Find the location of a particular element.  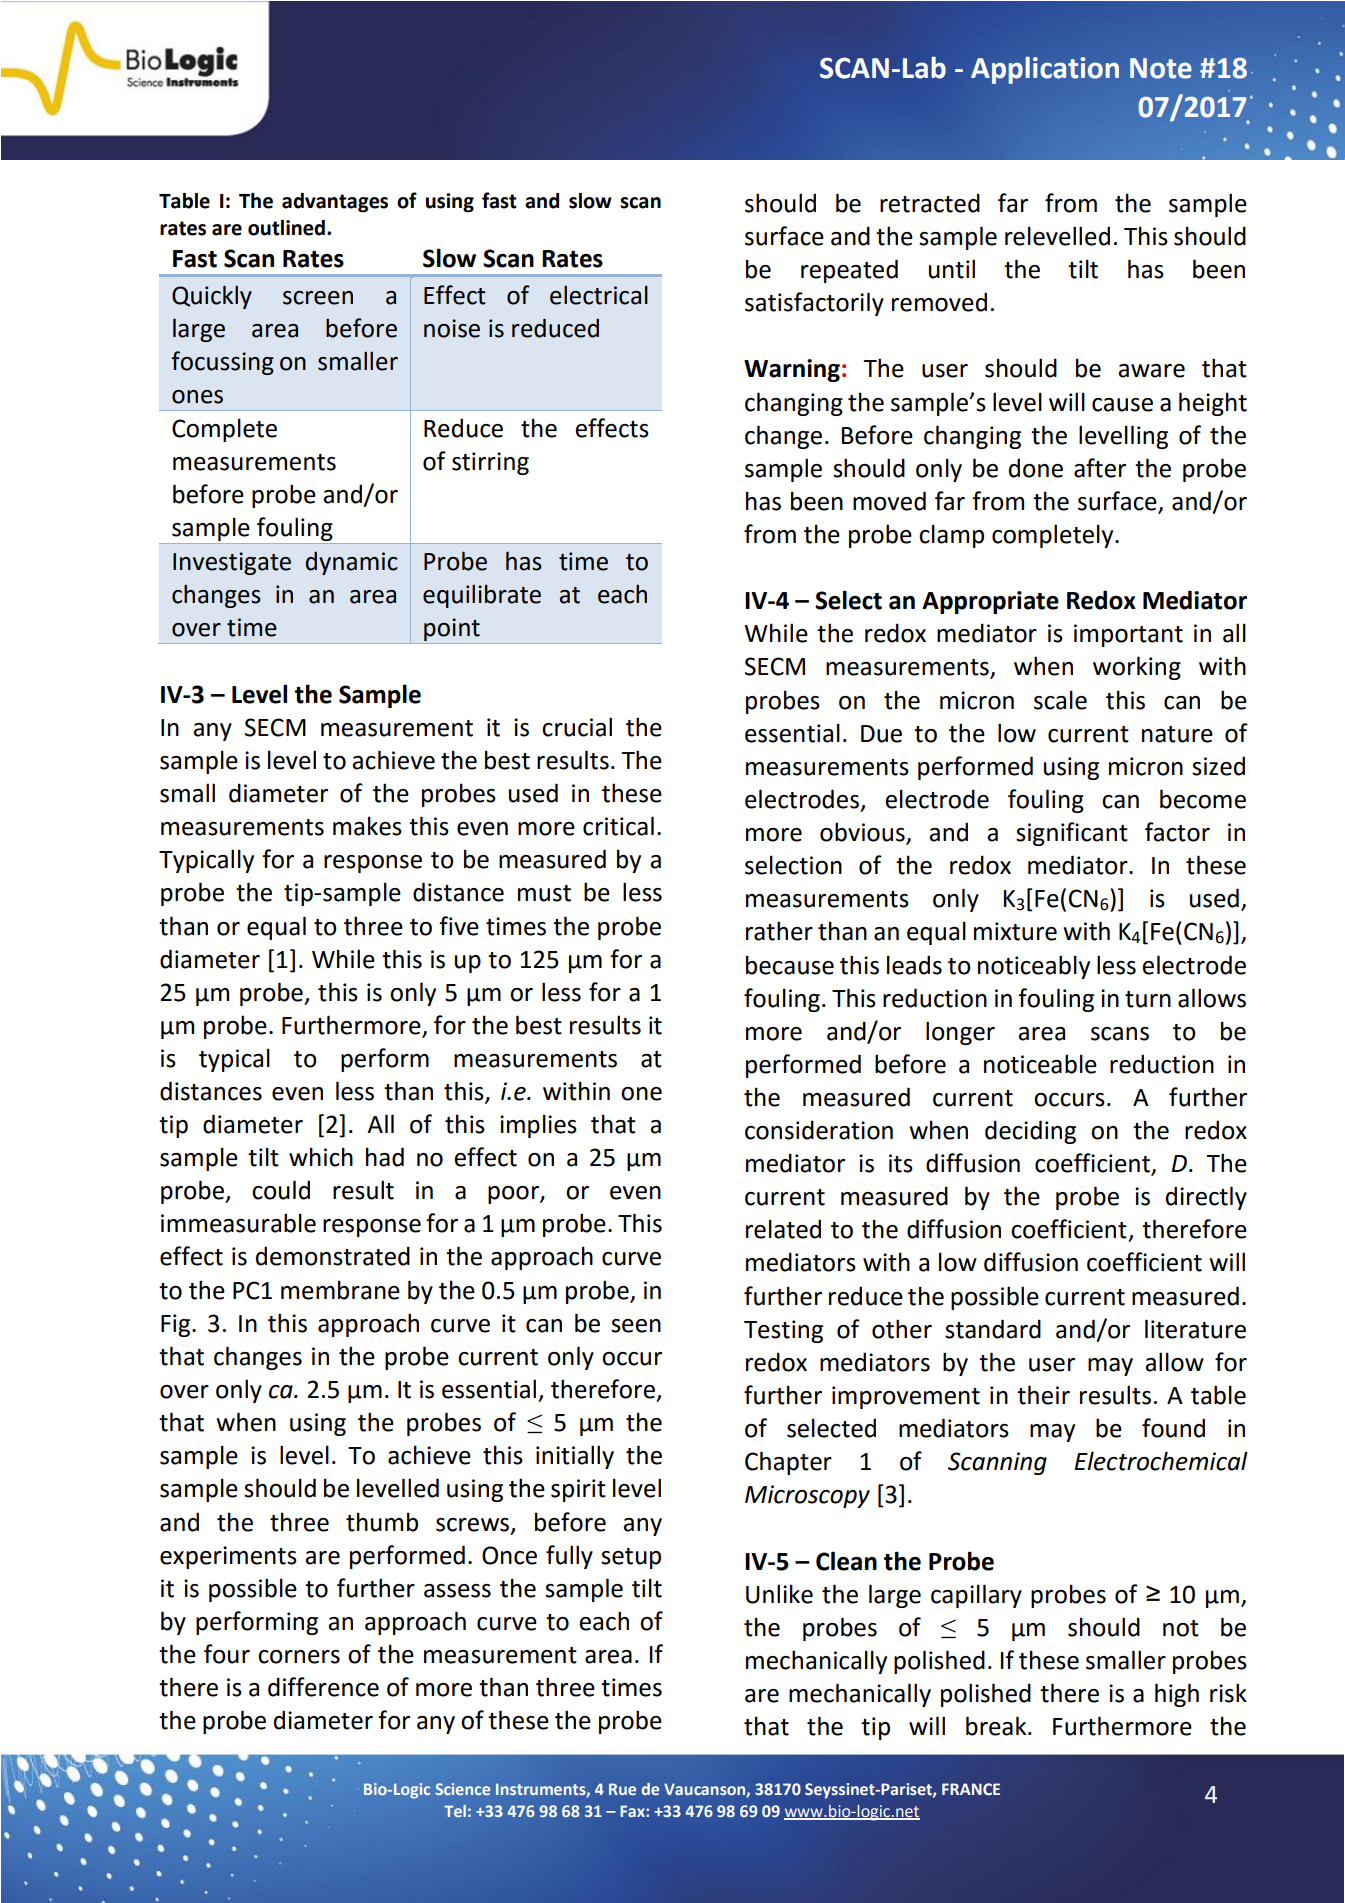

related is located at coordinates (783, 1229).
